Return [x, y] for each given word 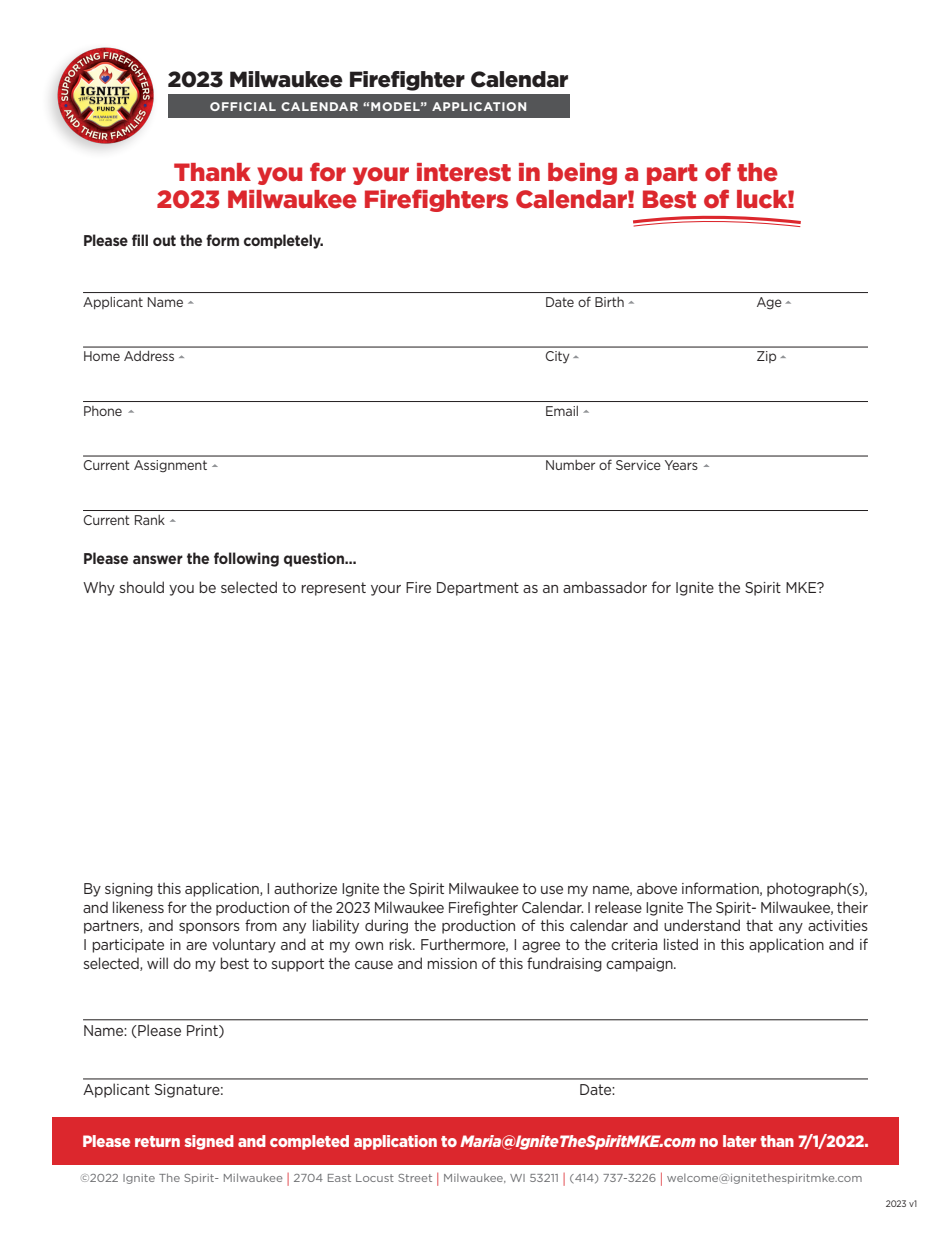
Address [149, 356]
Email [562, 411]
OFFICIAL [243, 106]
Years [681, 465]
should [142, 587]
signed [209, 1142]
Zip [766, 357]
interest [464, 172]
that [759, 925]
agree [541, 947]
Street [415, 1178]
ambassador [605, 587]
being [582, 174]
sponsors [209, 928]
